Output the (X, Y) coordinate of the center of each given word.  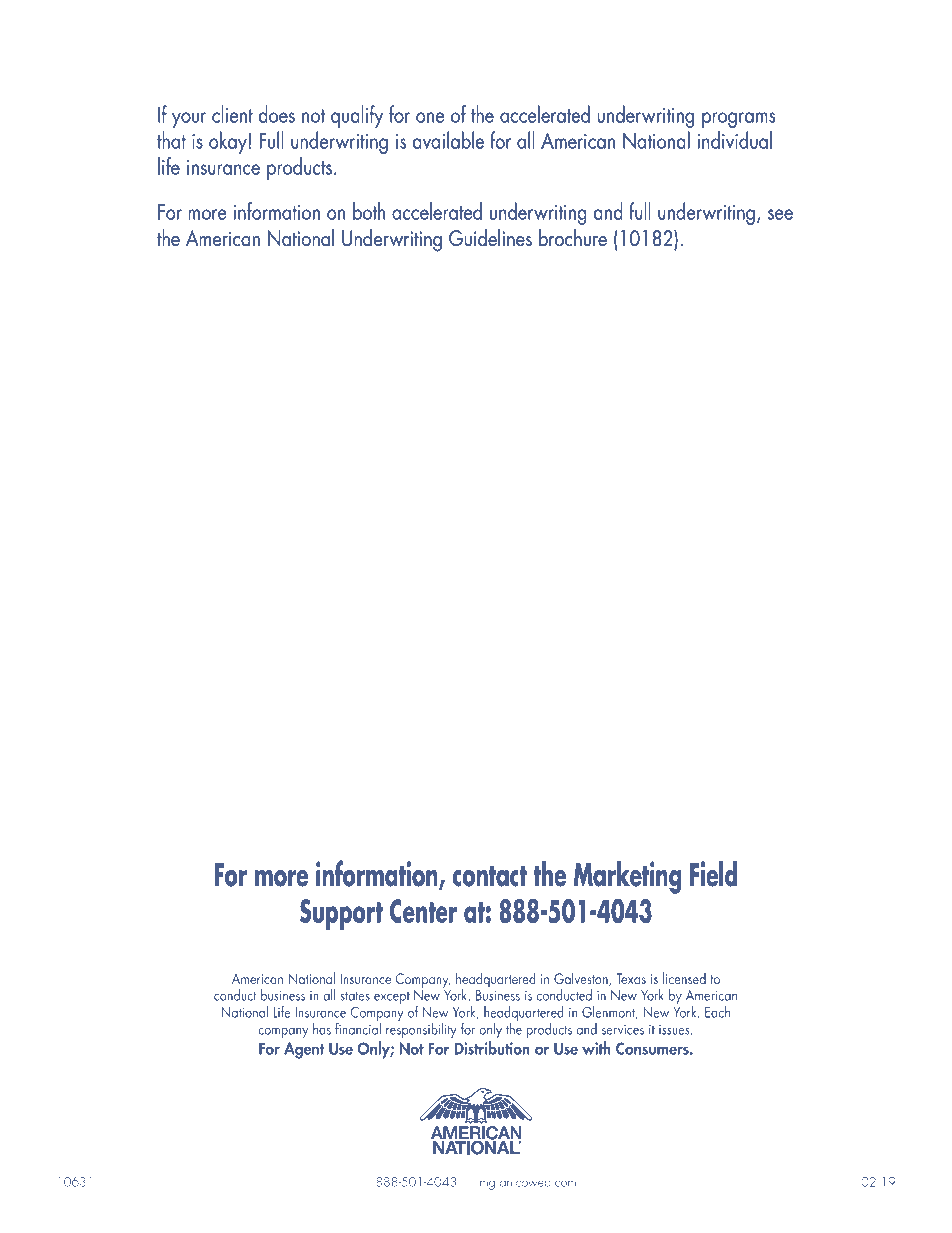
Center (423, 911)
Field (713, 874)
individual (734, 140)
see (780, 214)
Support (341, 915)
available (448, 140)
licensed (684, 978)
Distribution (492, 1048)
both (369, 211)
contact (490, 876)
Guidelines (490, 238)
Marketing (627, 877)
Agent (304, 1050)
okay (228, 142)
